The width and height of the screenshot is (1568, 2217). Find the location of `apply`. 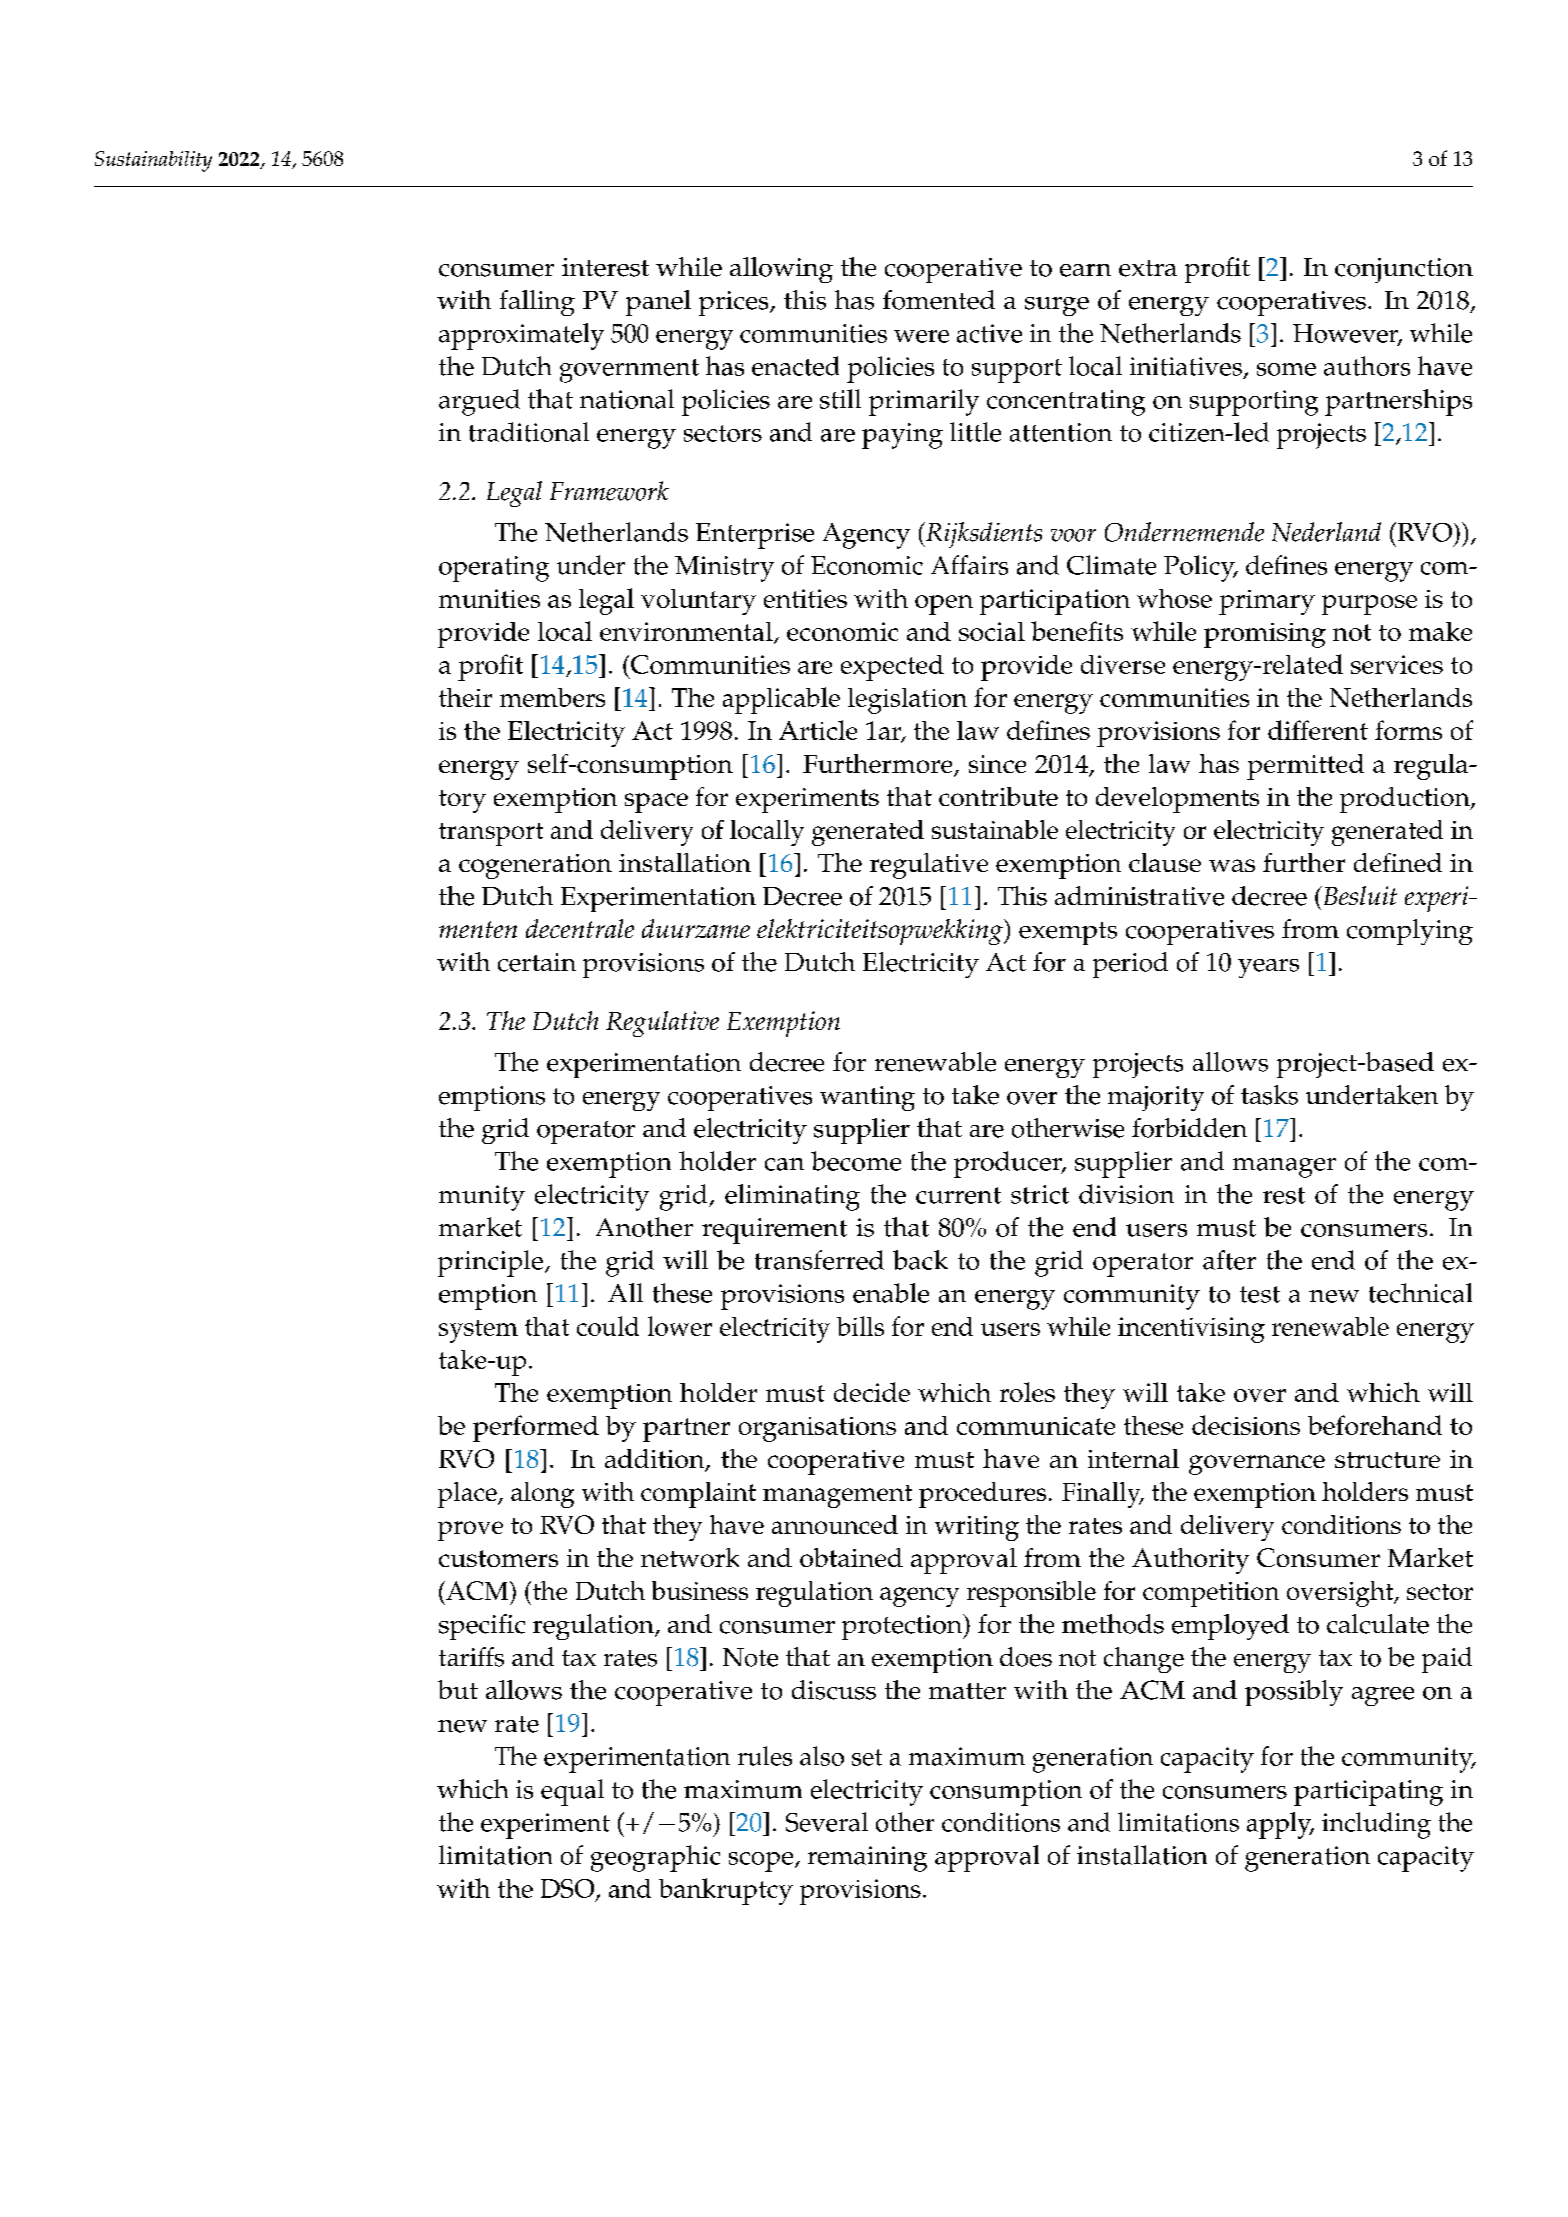

apply is located at coordinates (1280, 1825).
